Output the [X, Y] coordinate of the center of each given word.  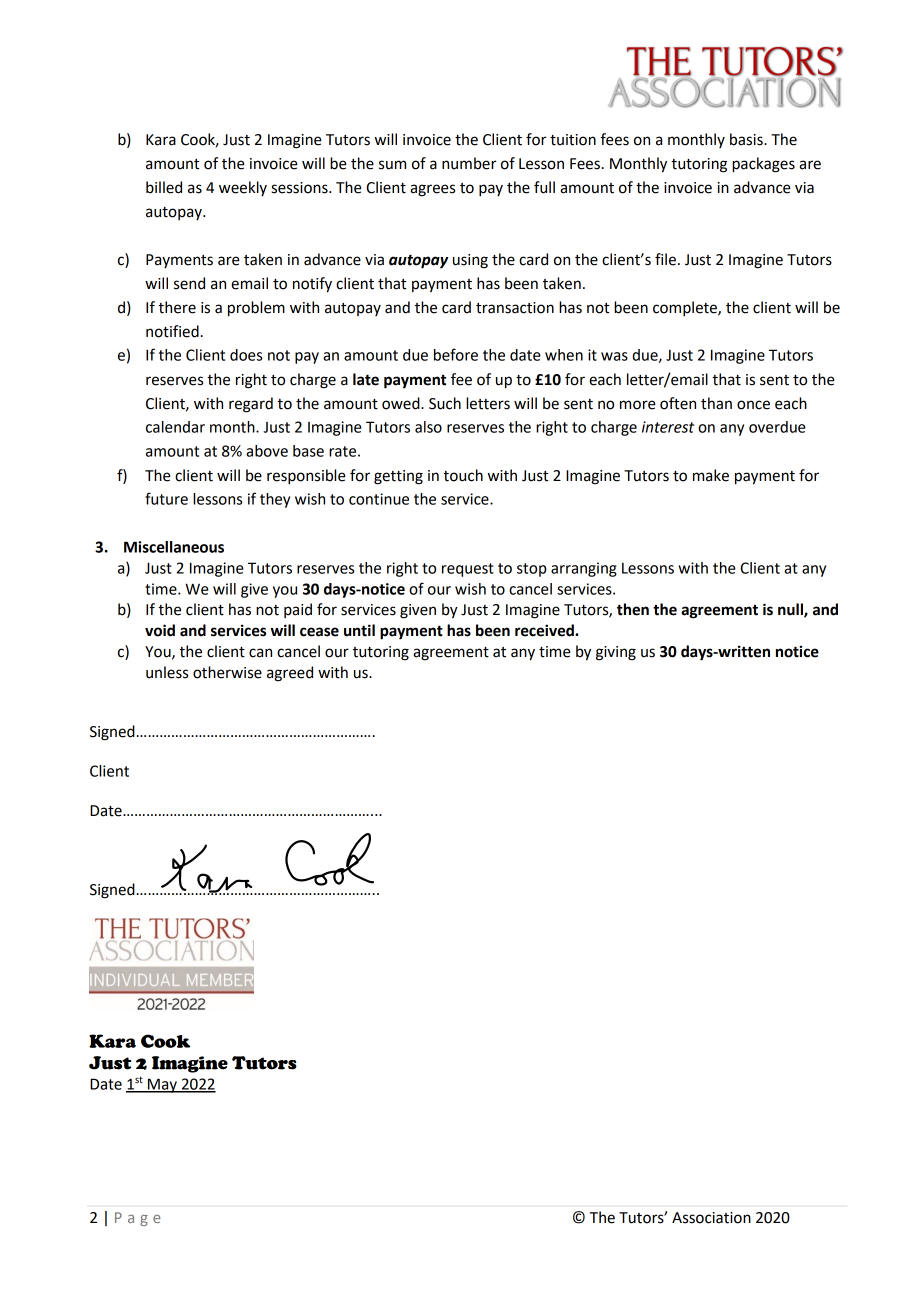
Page [137, 1219]
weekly [243, 188]
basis [747, 139]
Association [711, 1218]
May [162, 1085]
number [469, 163]
